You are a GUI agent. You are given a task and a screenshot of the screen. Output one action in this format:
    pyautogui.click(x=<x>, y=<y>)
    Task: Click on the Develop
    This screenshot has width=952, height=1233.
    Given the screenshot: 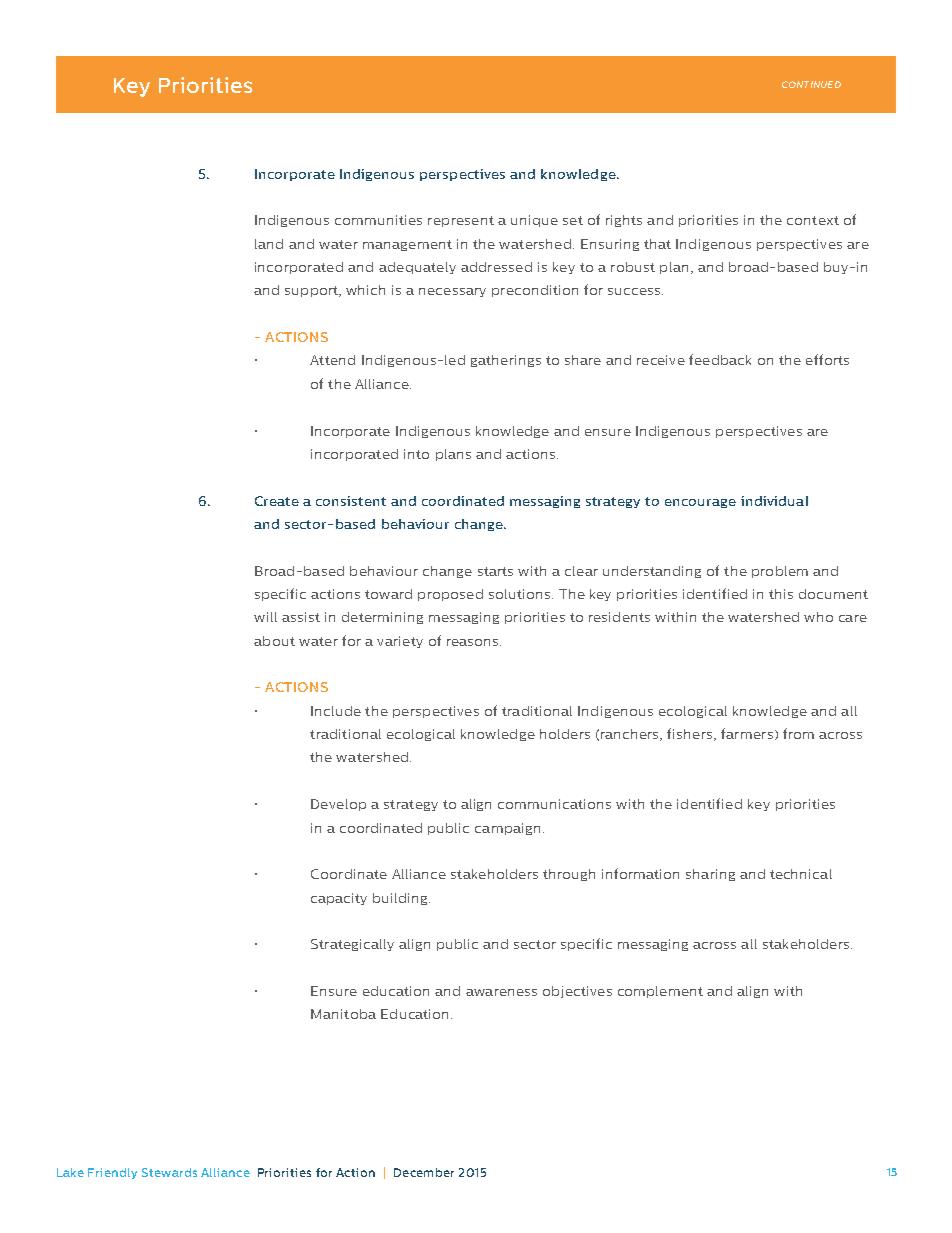 What is the action you would take?
    pyautogui.click(x=338, y=805)
